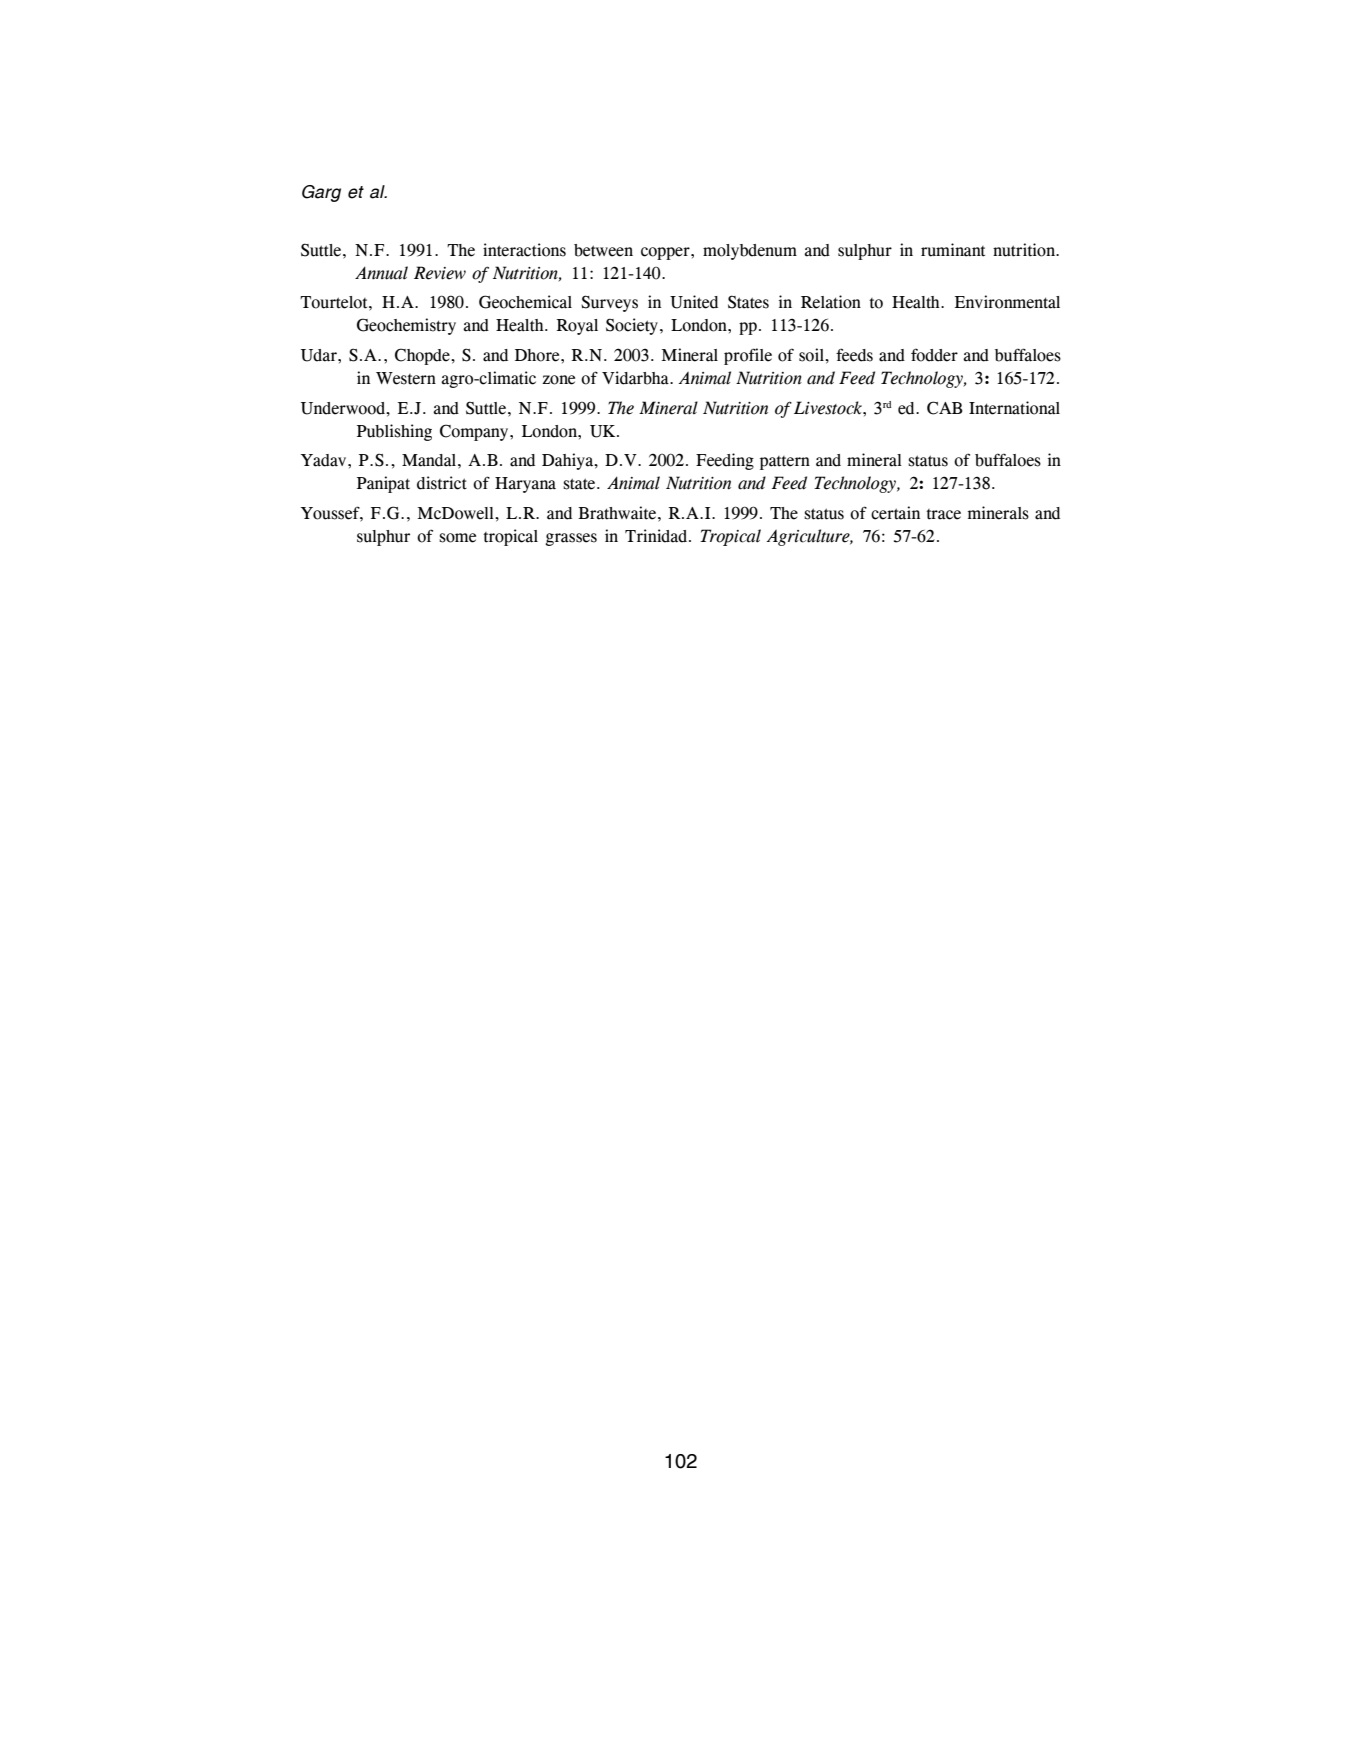 This page has width=1361, height=1761. Describe the element at coordinates (381, 273) in the page. I see `Annual` at that location.
